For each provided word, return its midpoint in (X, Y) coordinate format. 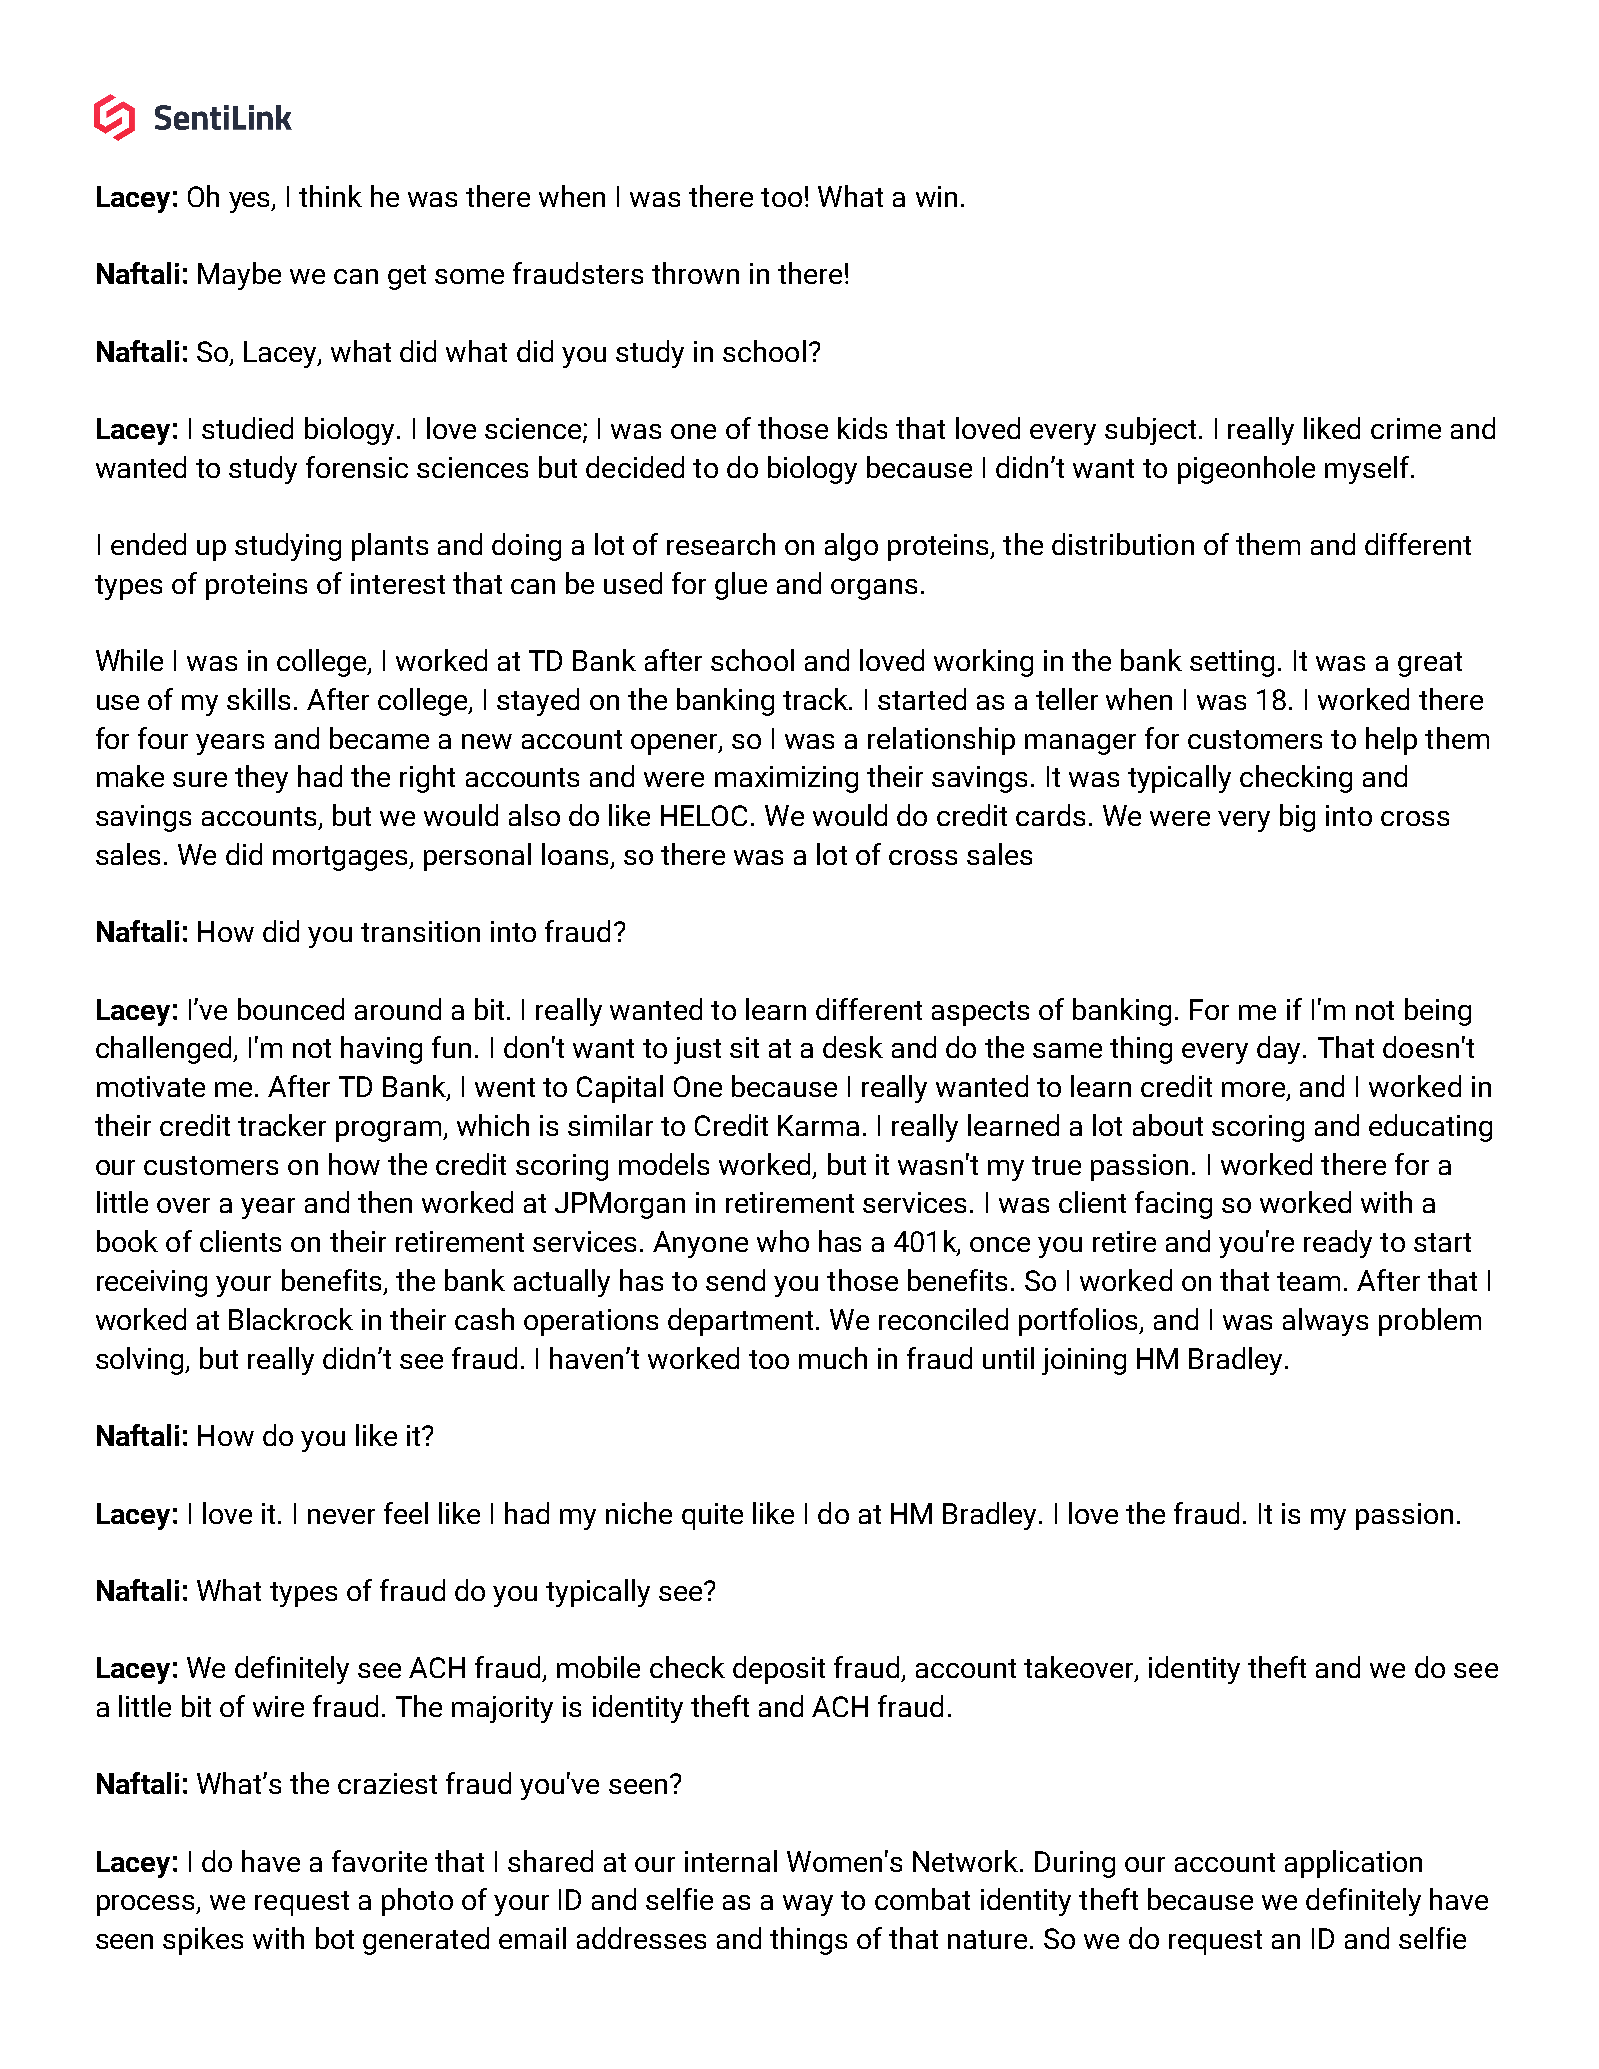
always (1325, 1322)
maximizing (786, 779)
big (1297, 818)
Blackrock (291, 1319)
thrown (695, 273)
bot (335, 1938)
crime (1406, 428)
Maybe (239, 276)
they (261, 779)
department (740, 1322)
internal (731, 1861)
